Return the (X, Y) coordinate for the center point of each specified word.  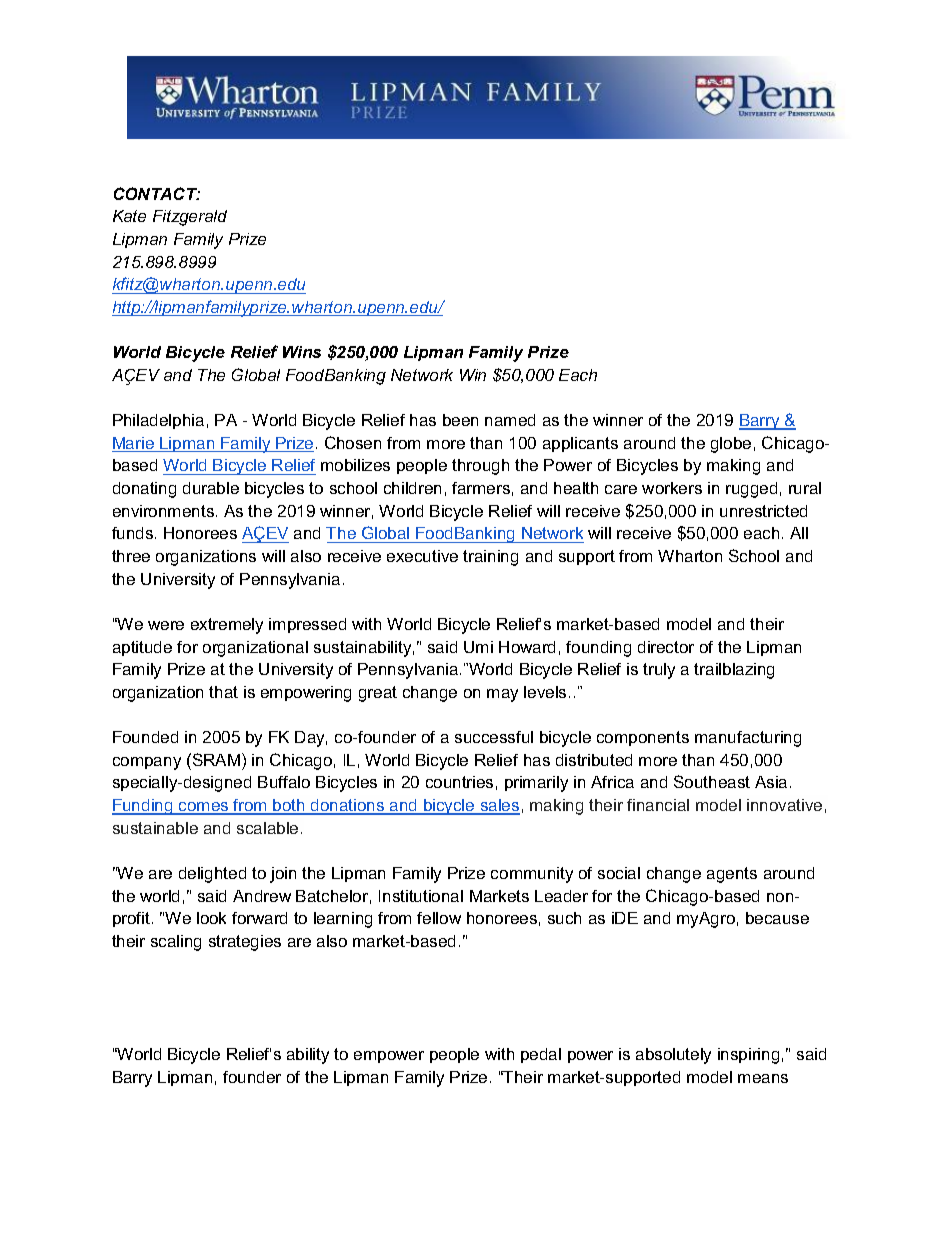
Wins (302, 352)
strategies (245, 943)
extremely (227, 626)
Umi (478, 647)
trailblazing (734, 671)
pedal (541, 1055)
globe (731, 445)
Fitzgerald (190, 218)
